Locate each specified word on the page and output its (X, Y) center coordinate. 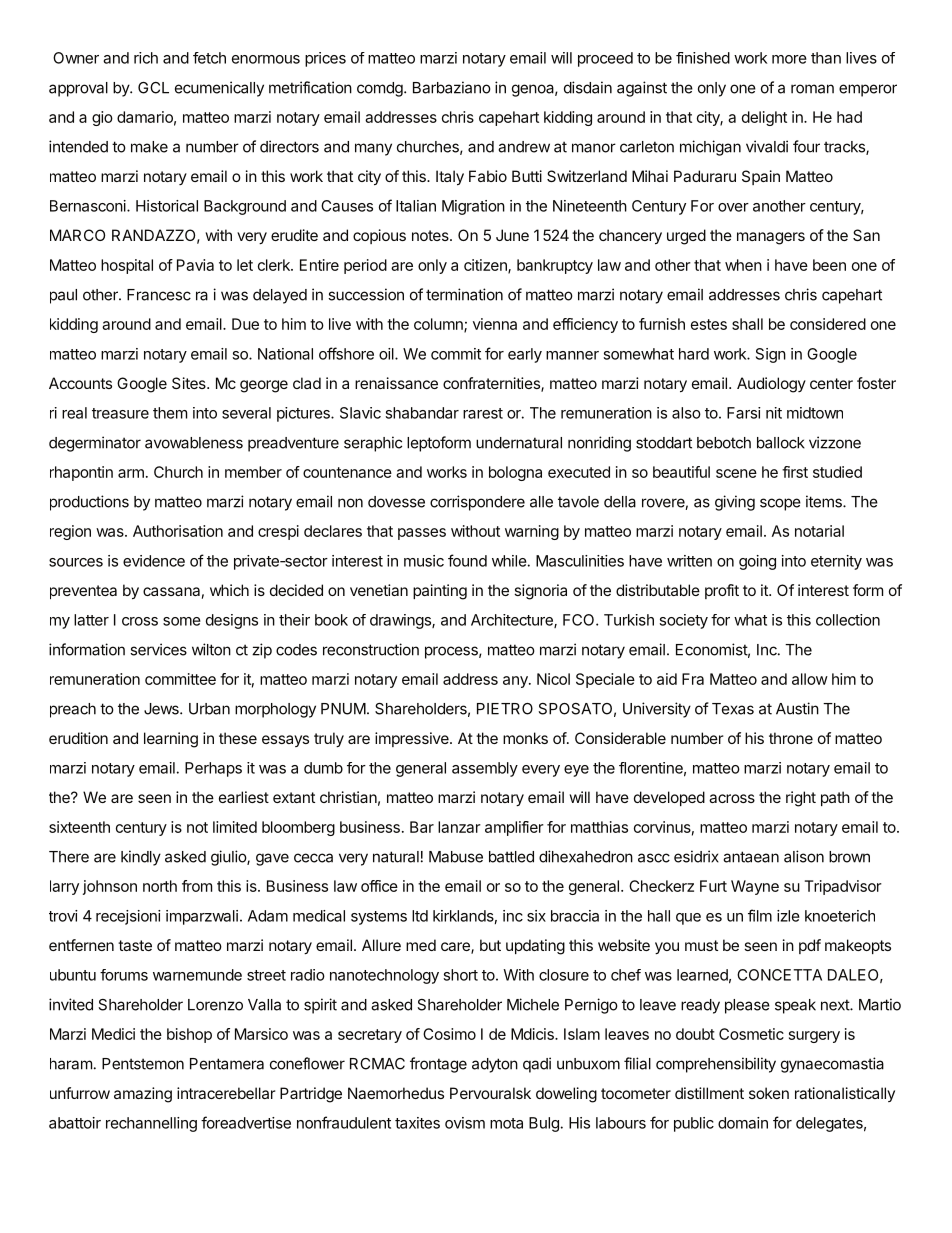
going (757, 562)
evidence (154, 561)
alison (804, 856)
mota (506, 1123)
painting (440, 592)
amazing (143, 1095)
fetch (209, 58)
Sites (190, 383)
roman (812, 89)
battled (511, 857)
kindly (141, 858)
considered (828, 324)
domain (743, 1123)
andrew (524, 147)
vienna (495, 324)
